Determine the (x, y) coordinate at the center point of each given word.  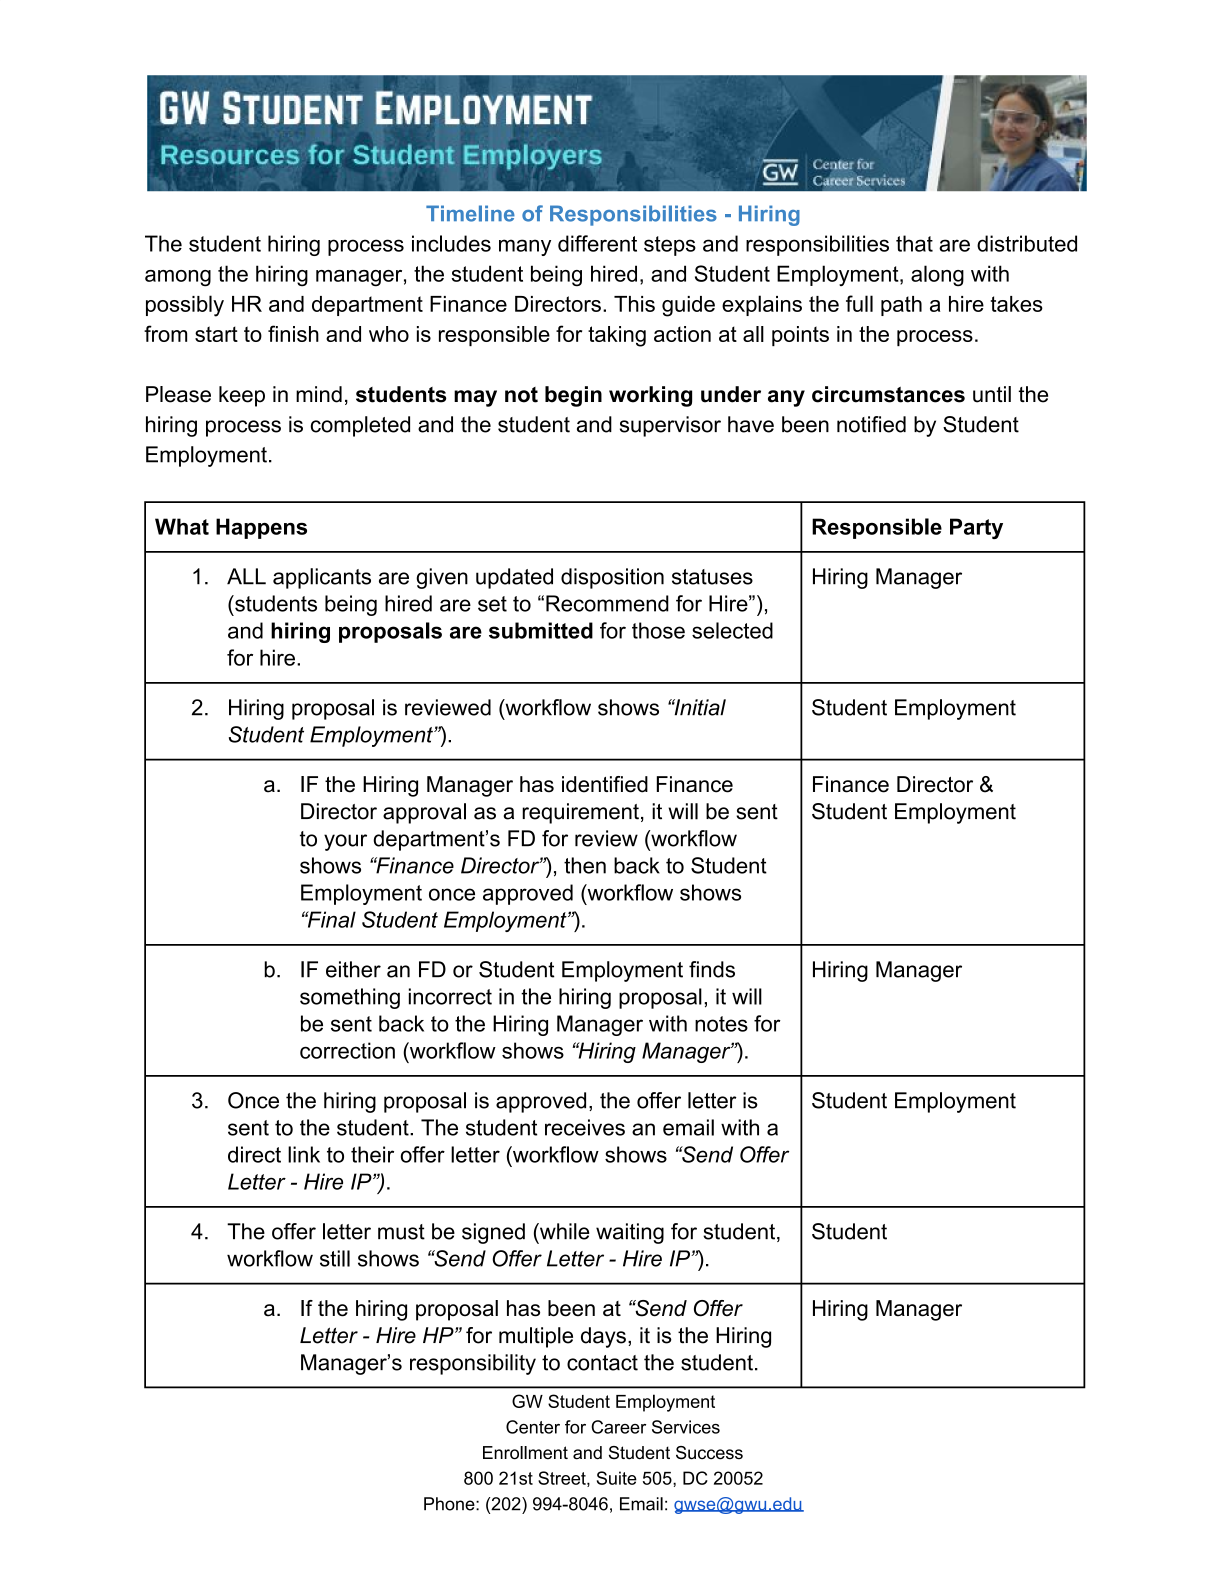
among (178, 278)
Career (618, 1427)
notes (721, 1024)
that (914, 243)
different (597, 243)
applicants (322, 578)
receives (585, 1127)
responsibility (473, 1364)
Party (976, 528)
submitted (541, 630)
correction (347, 1050)
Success (709, 1453)
